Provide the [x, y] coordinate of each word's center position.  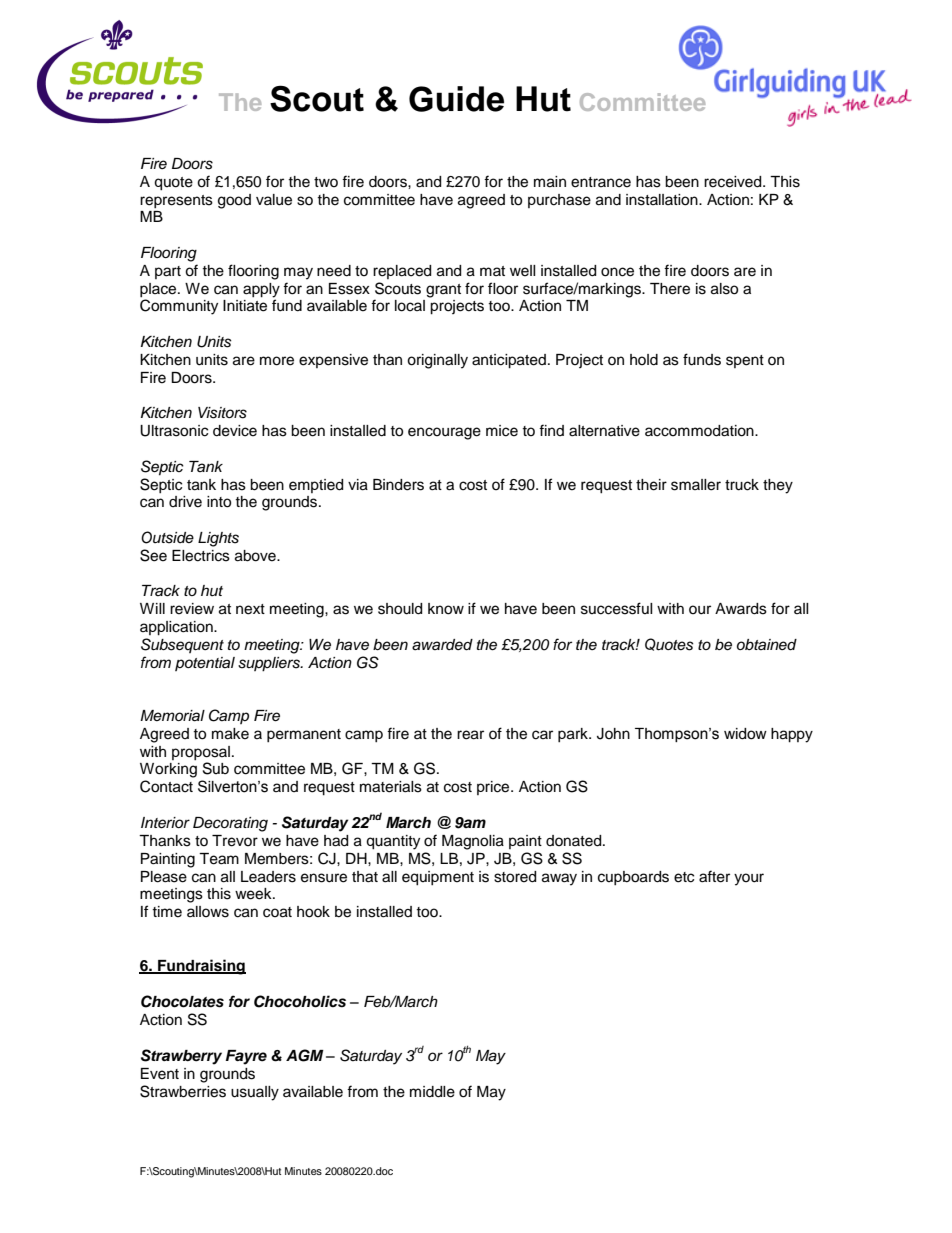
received [734, 182]
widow [745, 734]
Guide [456, 99]
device [235, 431]
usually [255, 1093]
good [234, 201]
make [230, 734]
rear [470, 735]
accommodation [700, 431]
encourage [444, 433]
